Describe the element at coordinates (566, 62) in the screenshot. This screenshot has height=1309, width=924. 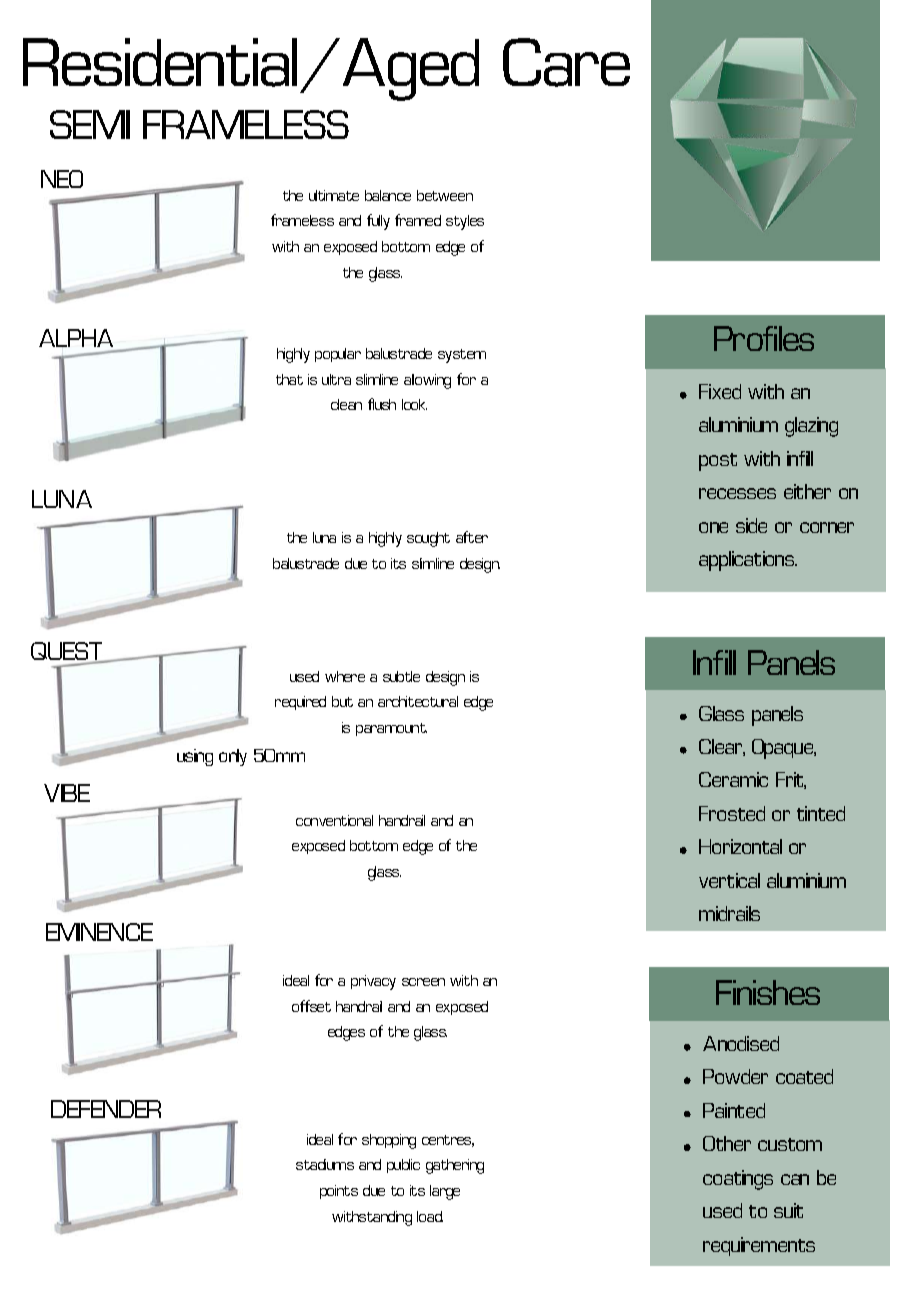
I see `Care` at that location.
